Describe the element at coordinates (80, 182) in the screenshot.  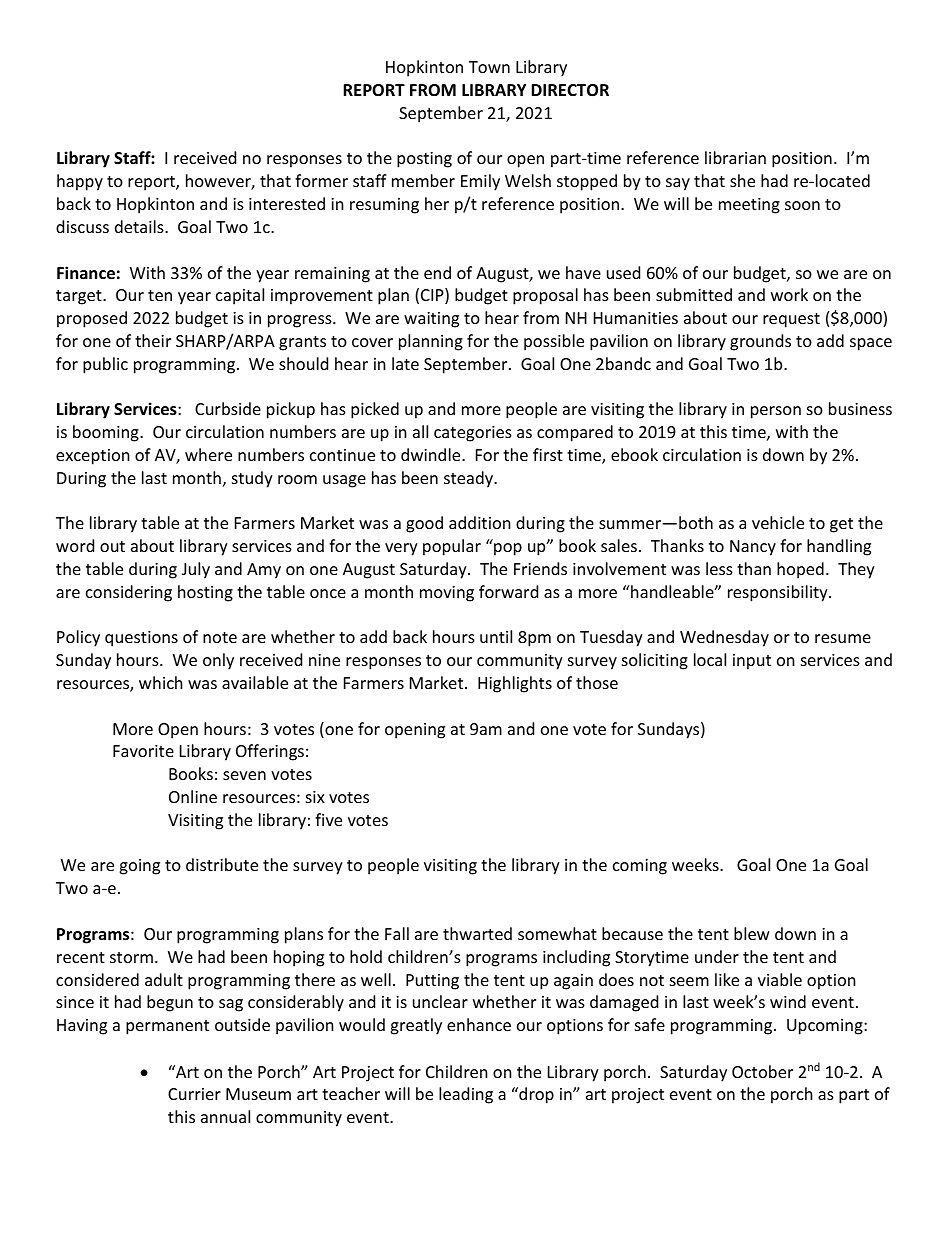
I see `happy` at that location.
